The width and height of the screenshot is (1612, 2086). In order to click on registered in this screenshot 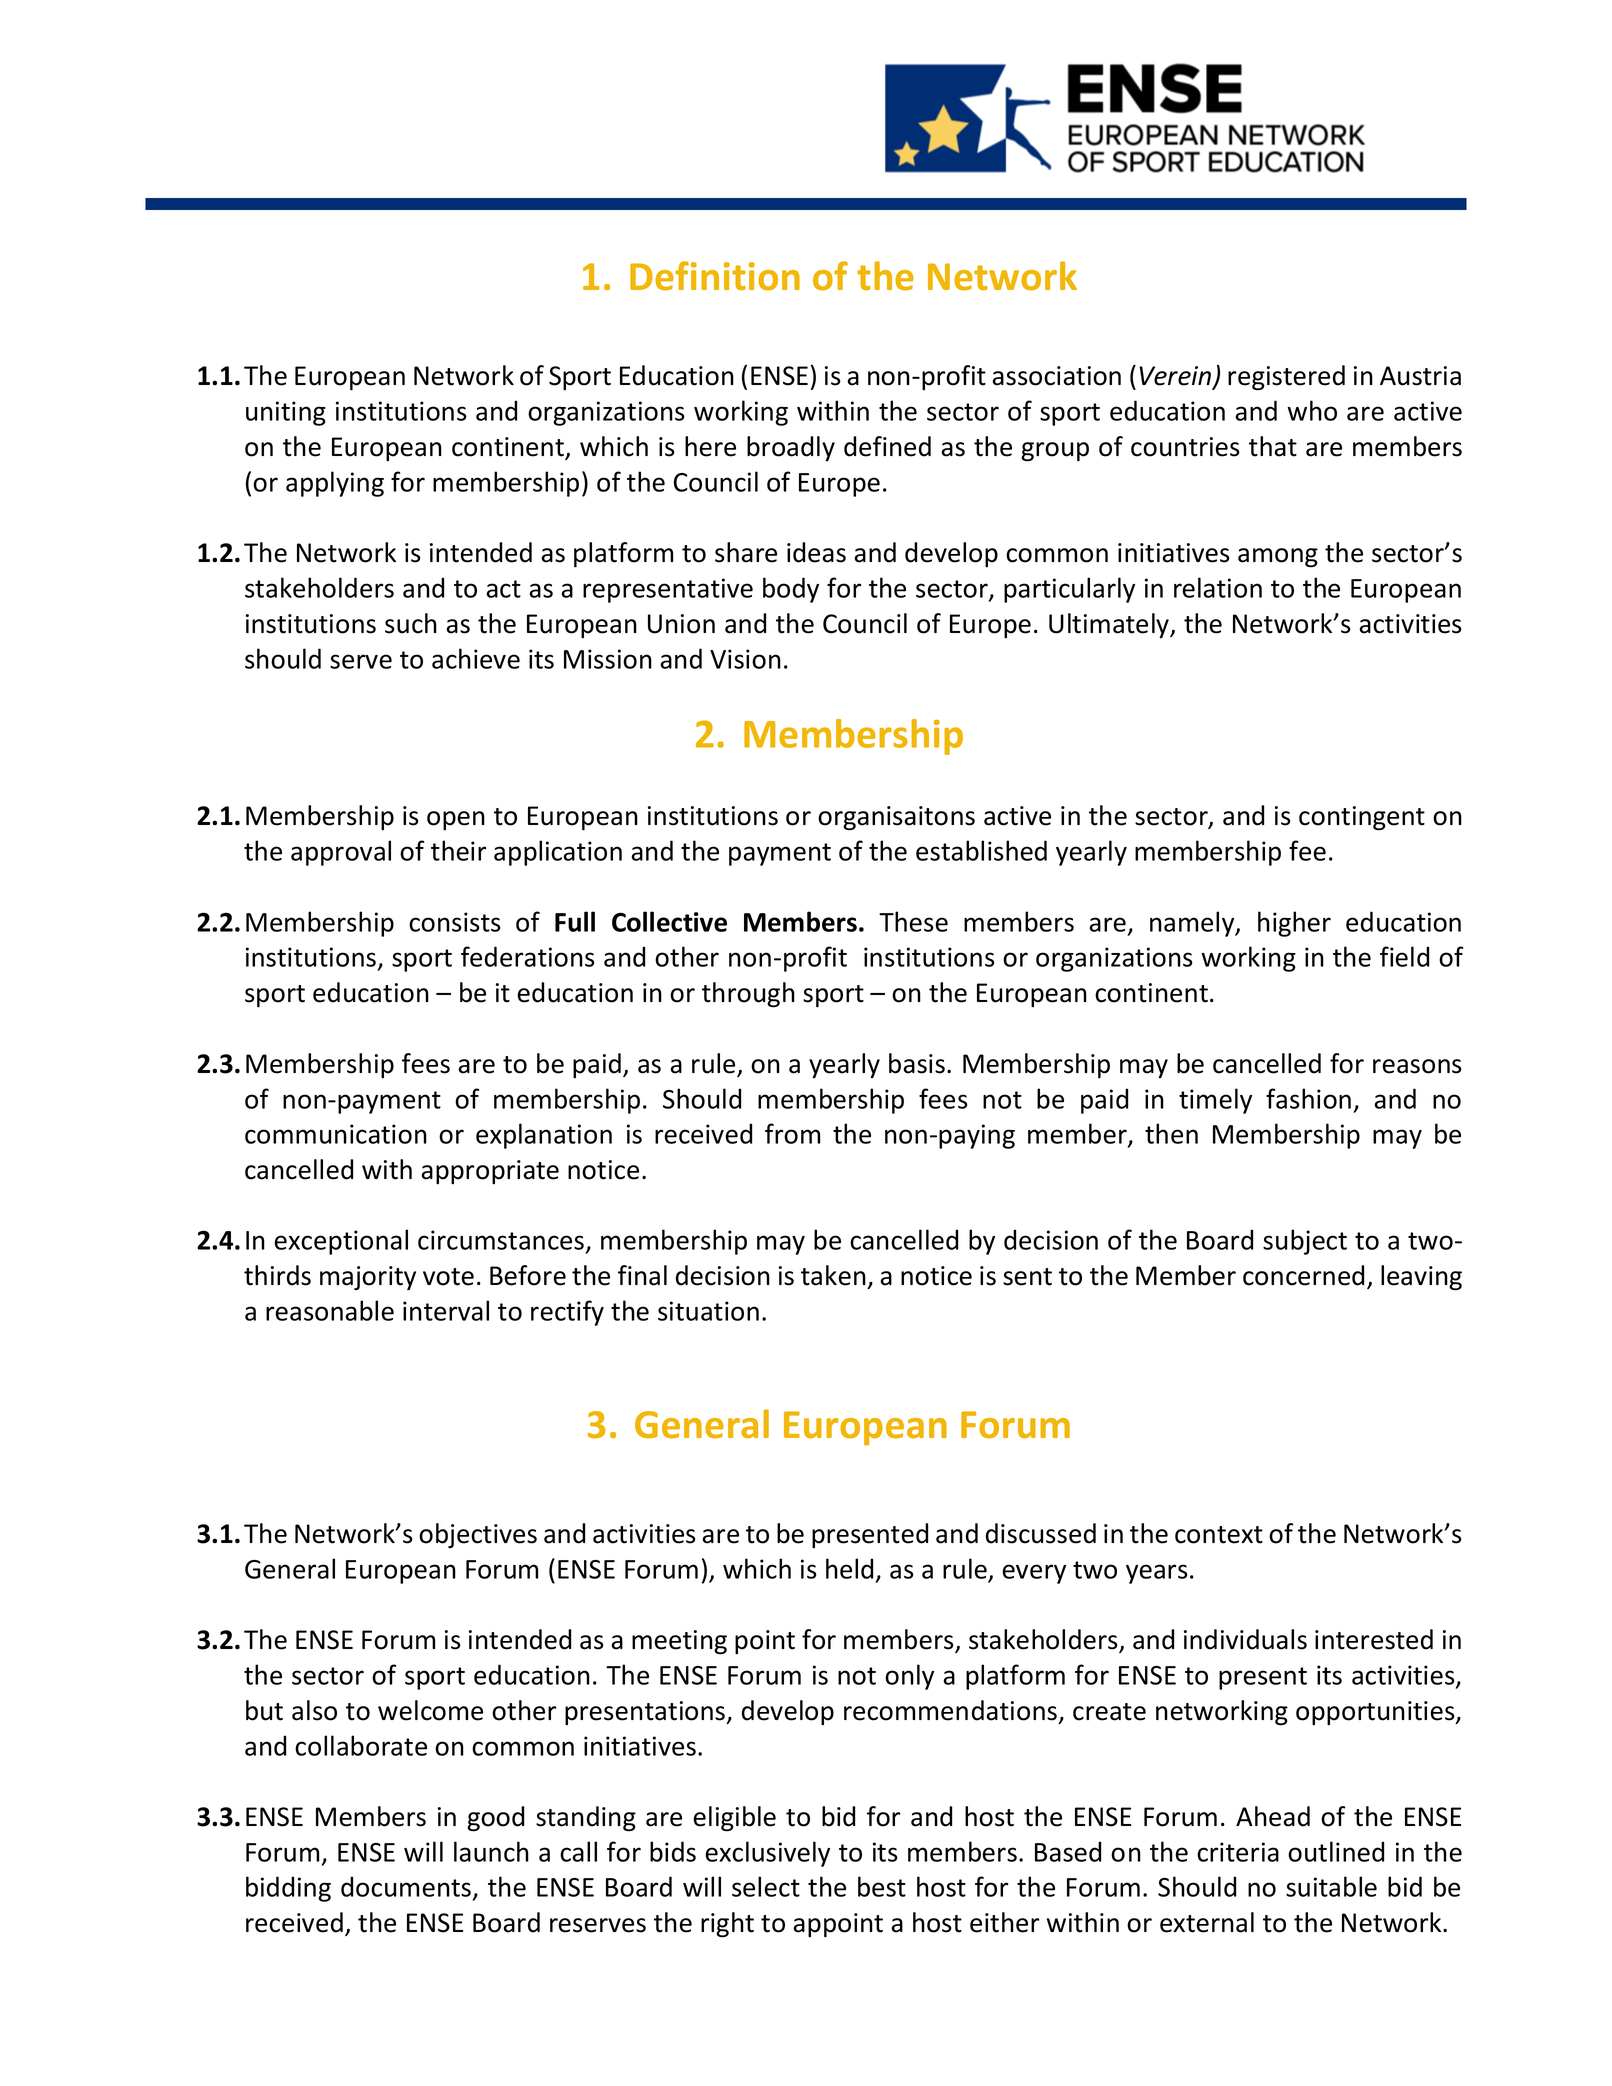, I will do `click(1286, 378)`.
